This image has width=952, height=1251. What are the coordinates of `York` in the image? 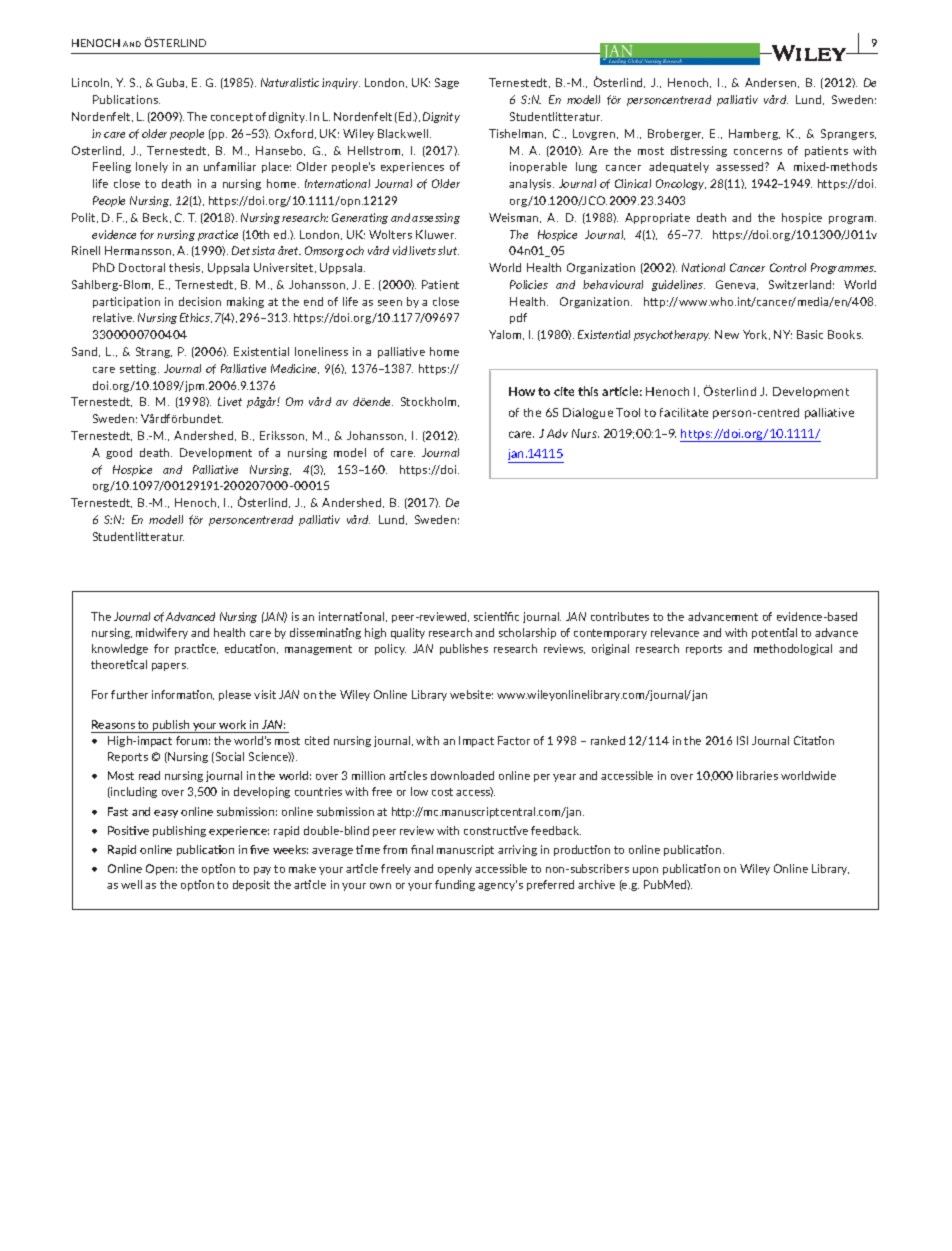 It's located at (756, 335).
